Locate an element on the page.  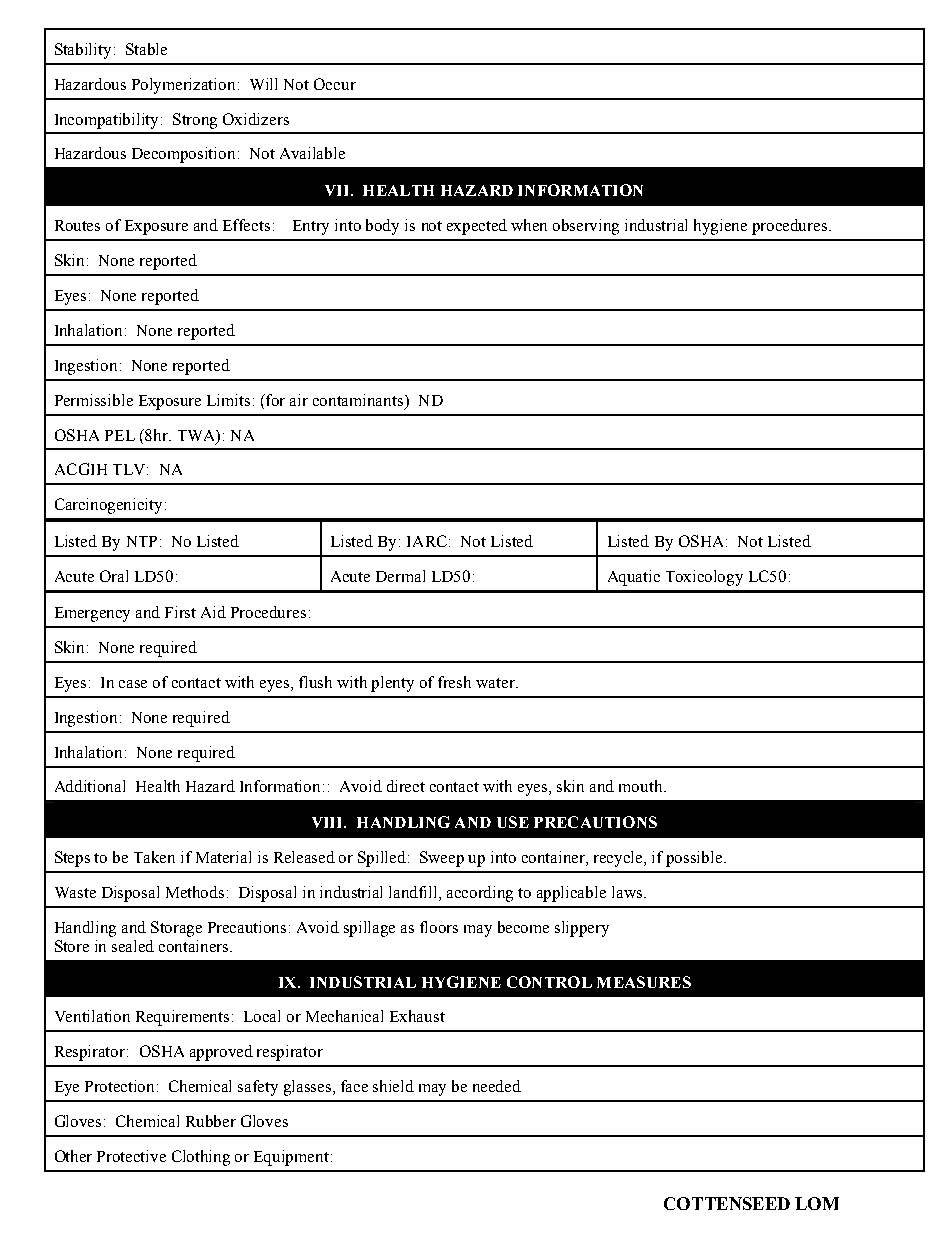
Polymerization is located at coordinates (183, 86).
